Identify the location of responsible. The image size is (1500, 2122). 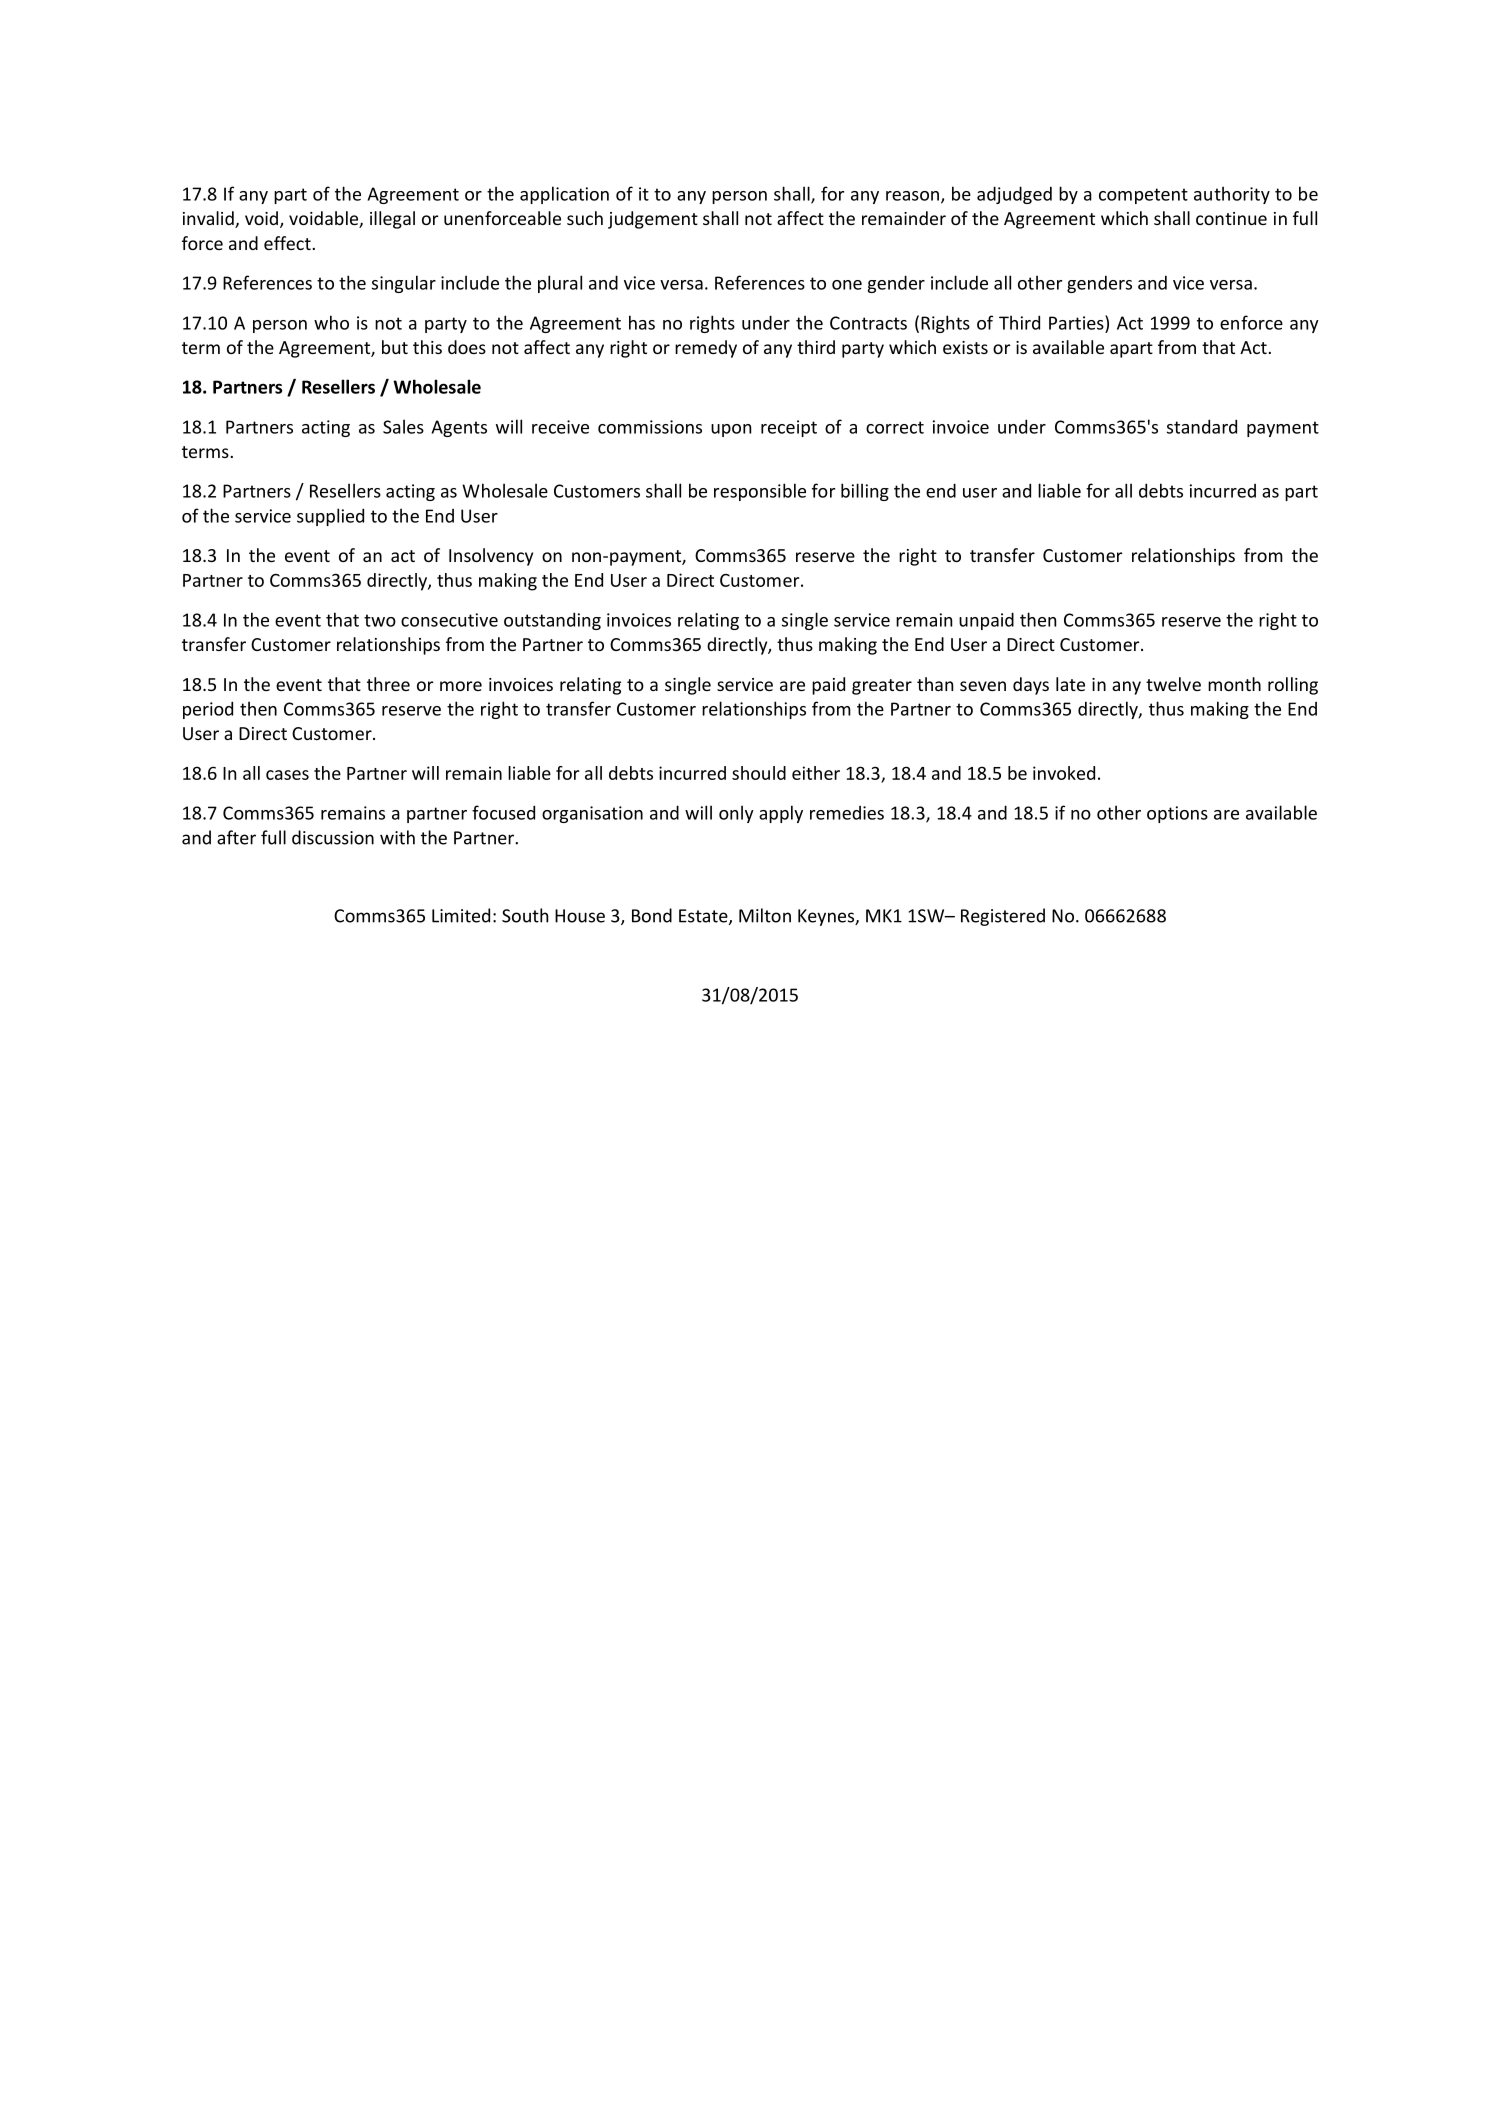
(760, 492).
